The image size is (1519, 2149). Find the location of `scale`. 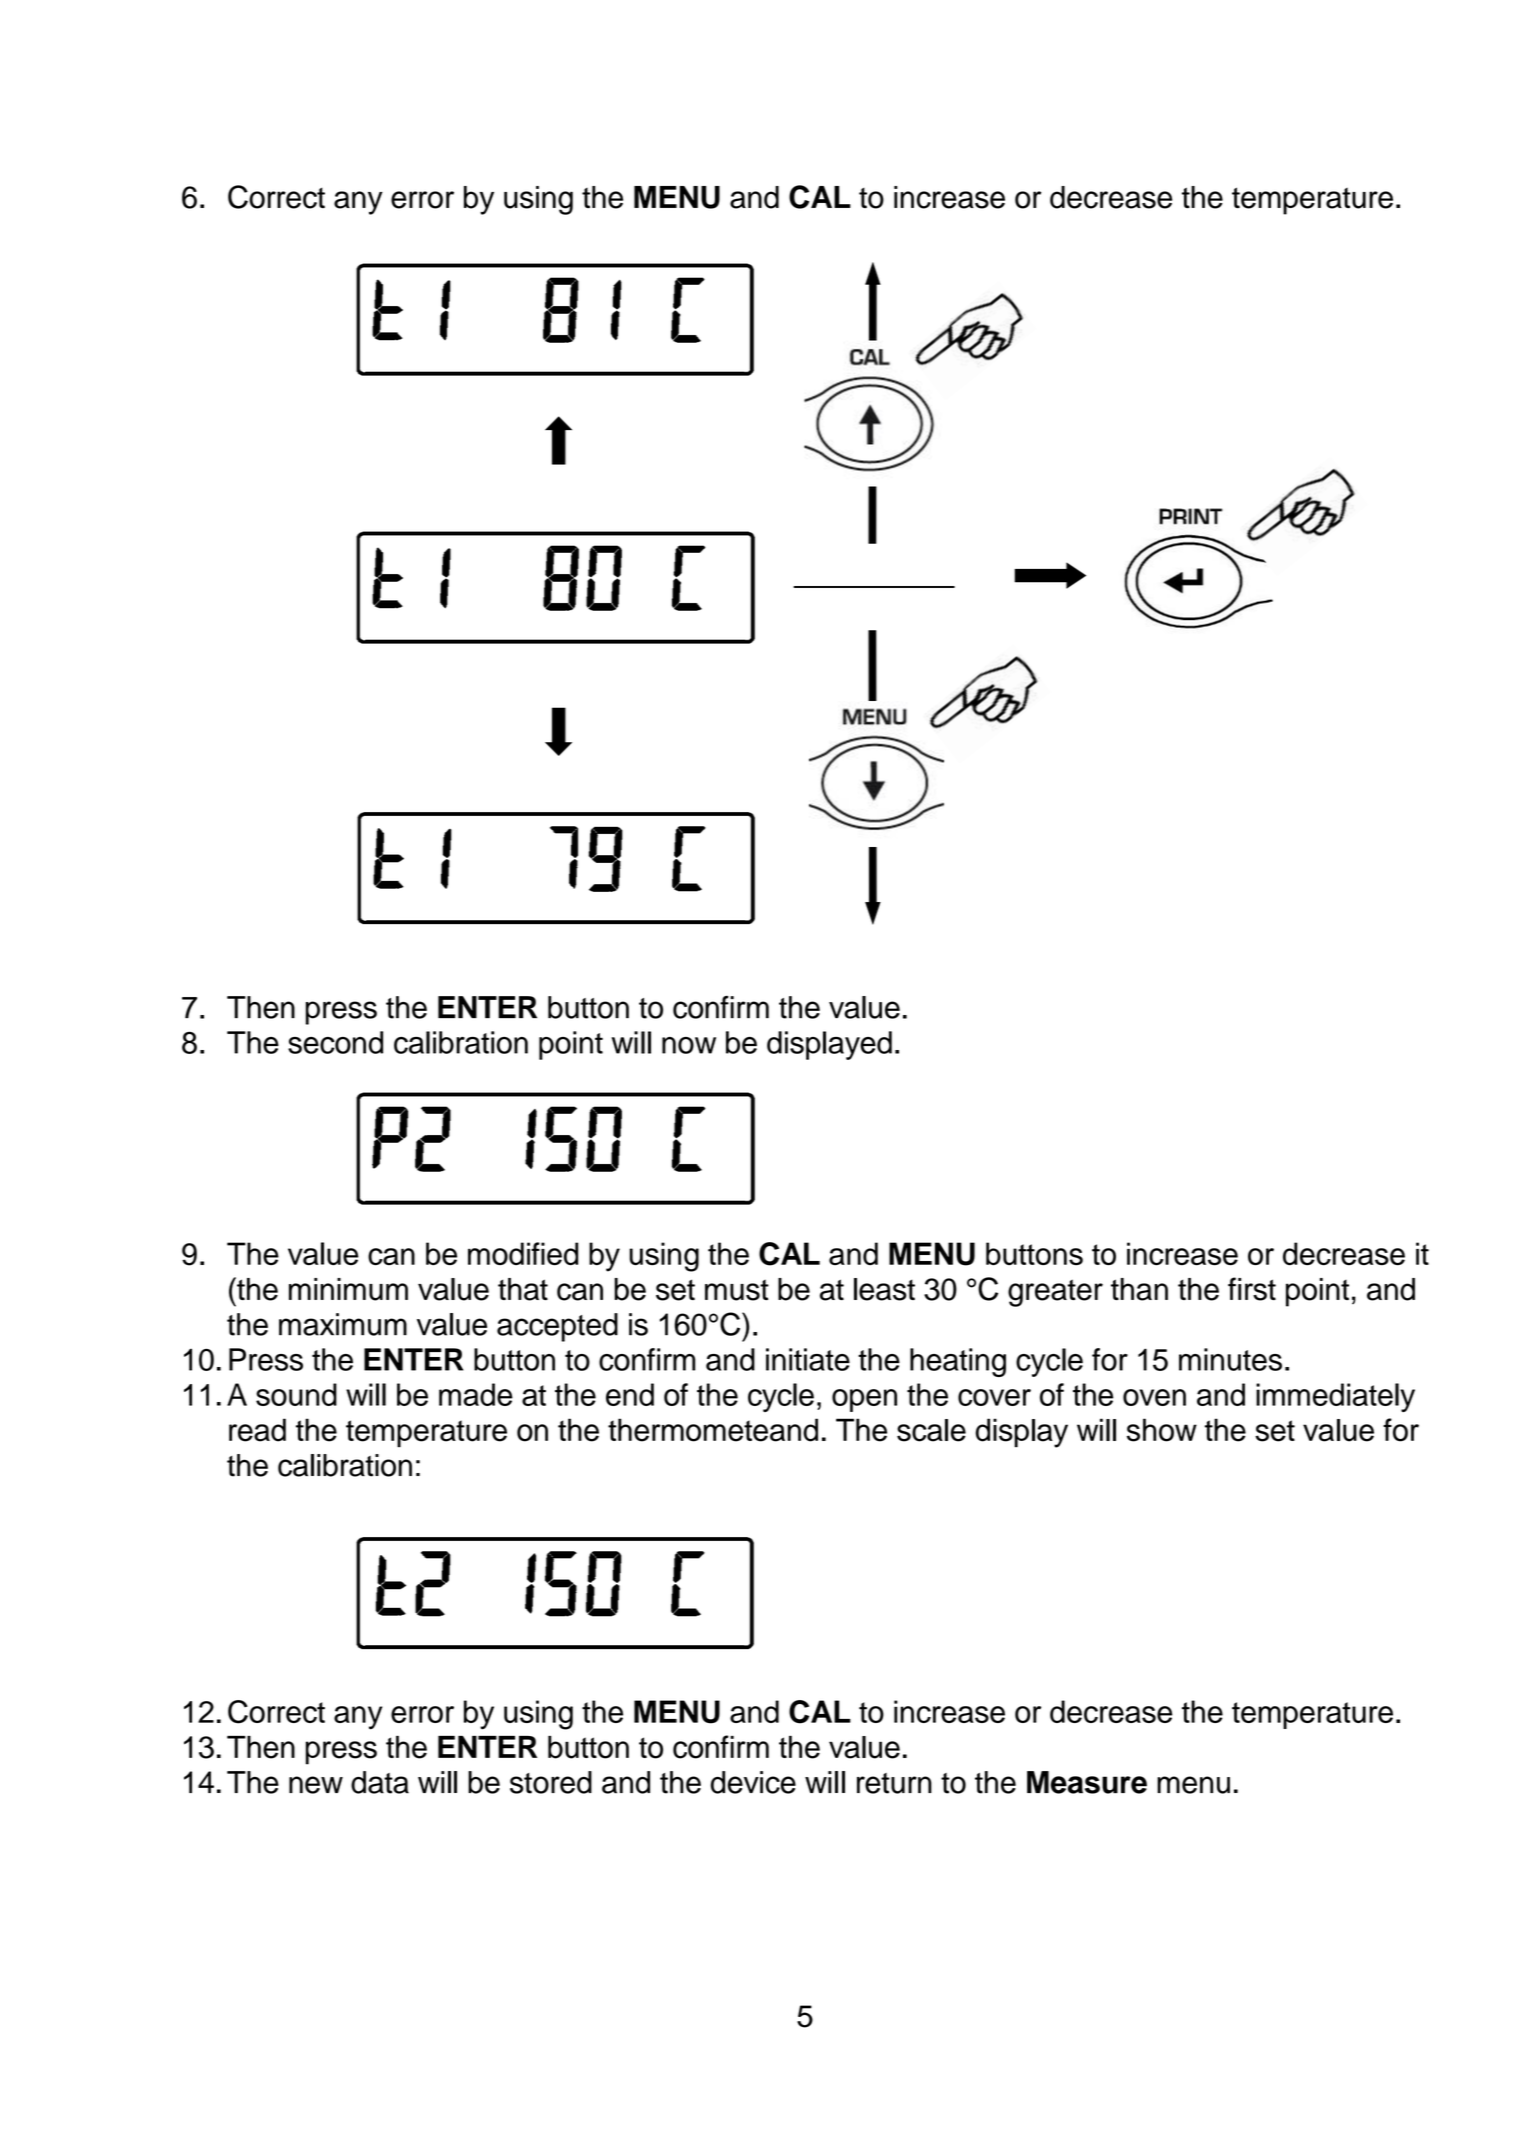

scale is located at coordinates (931, 1430).
